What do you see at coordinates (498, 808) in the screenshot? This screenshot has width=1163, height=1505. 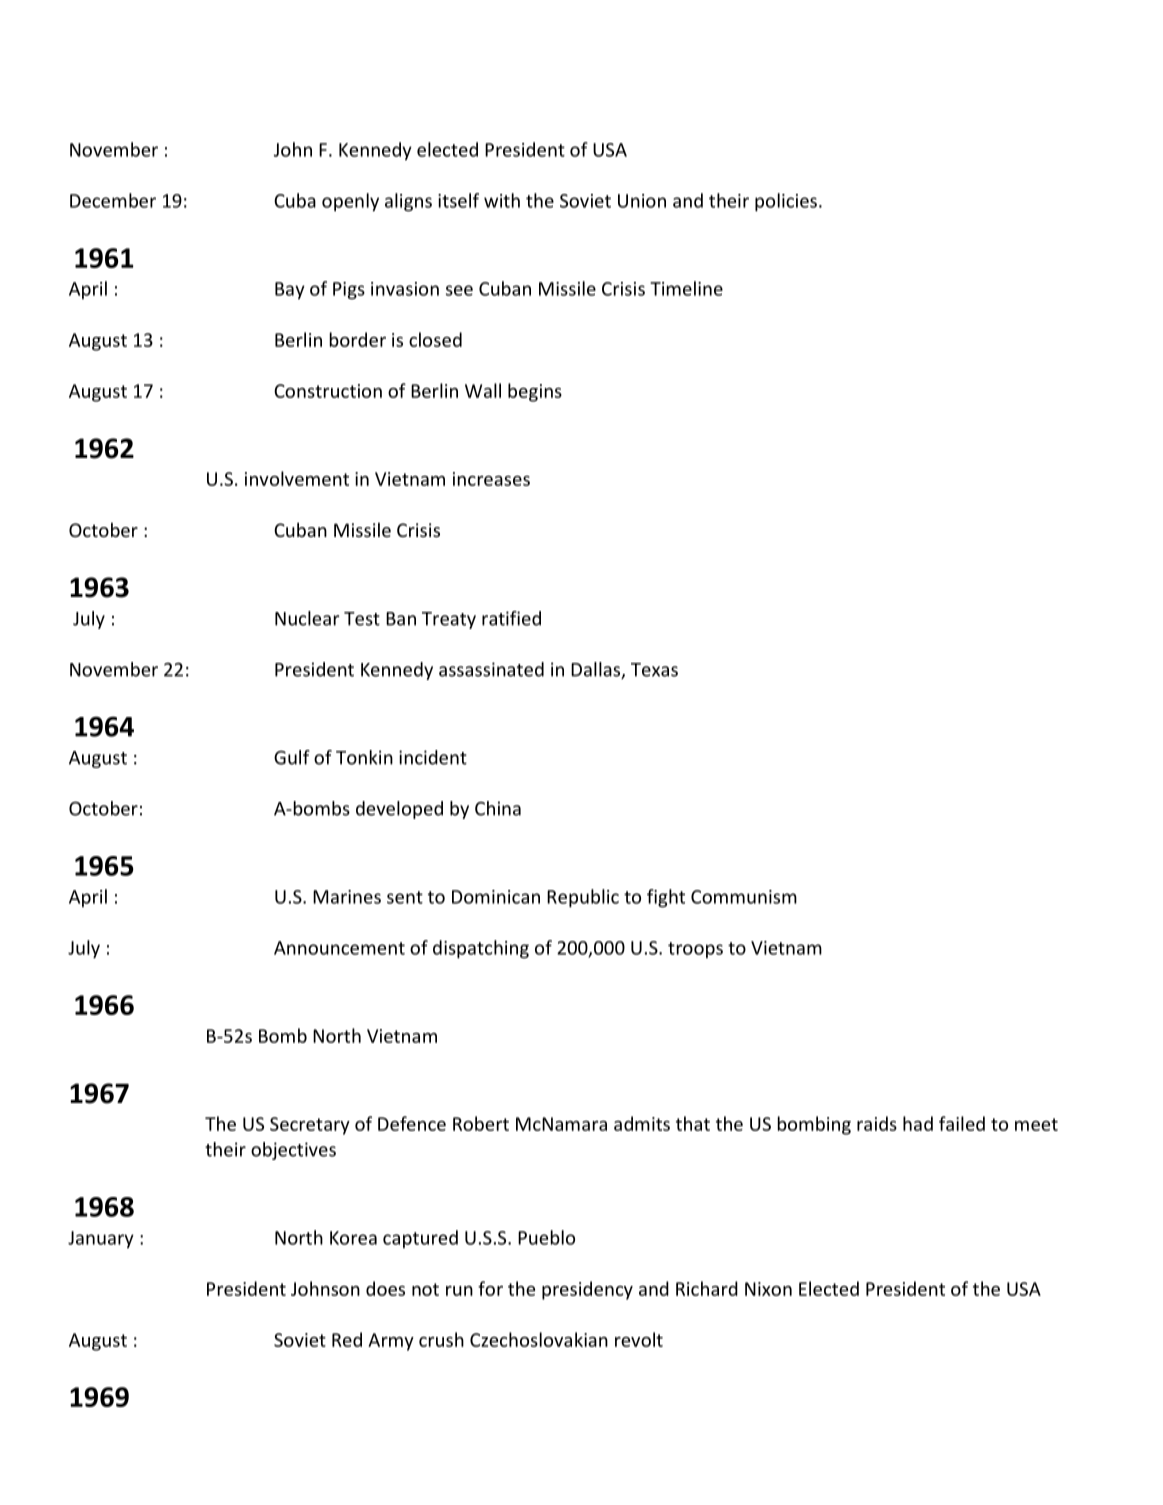 I see `China` at bounding box center [498, 808].
